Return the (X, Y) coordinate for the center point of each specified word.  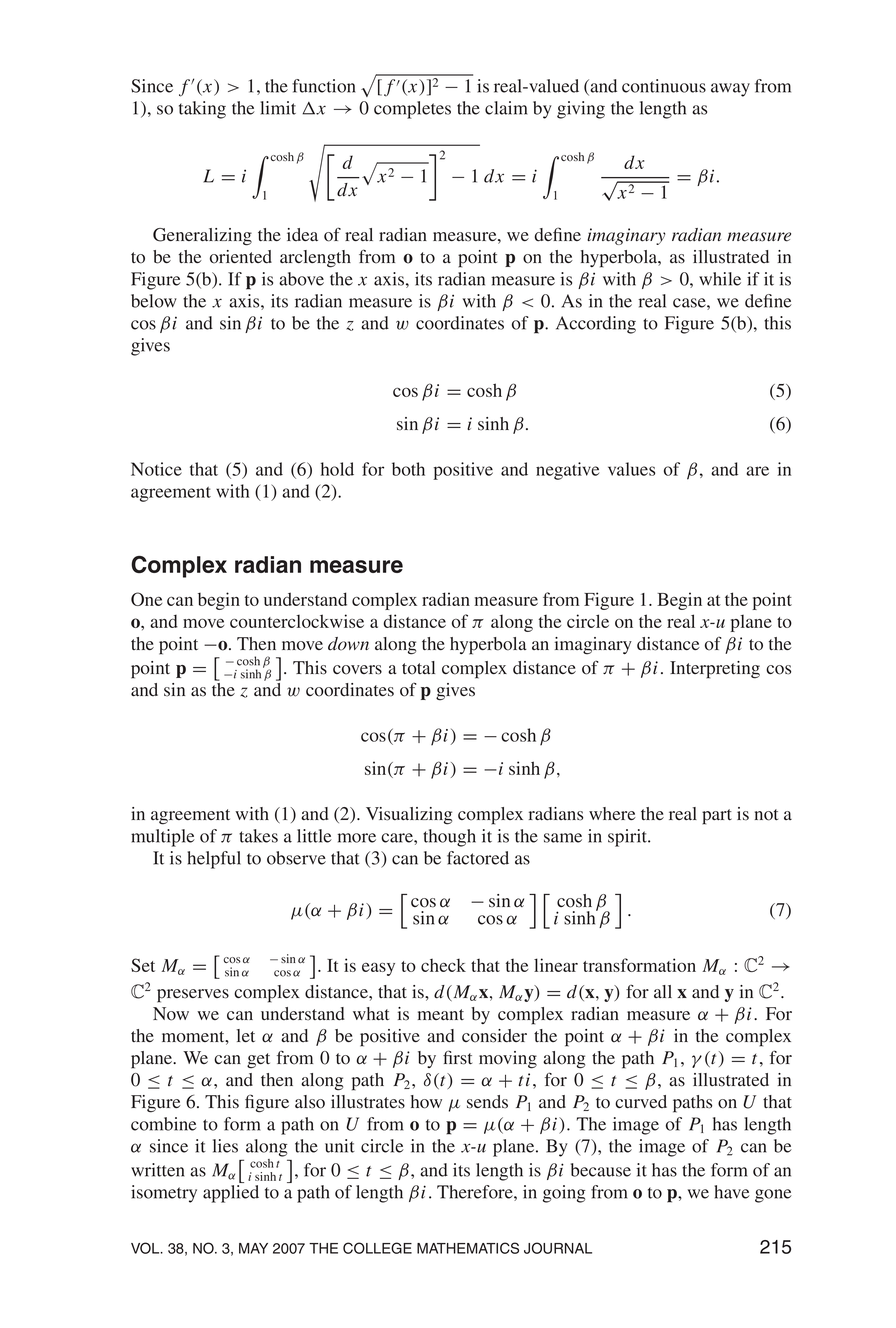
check (443, 965)
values (631, 469)
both (408, 469)
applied (231, 1194)
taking (202, 110)
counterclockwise (297, 621)
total (418, 668)
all (663, 991)
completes (412, 110)
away (730, 90)
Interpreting (715, 670)
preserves (193, 996)
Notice (156, 469)
